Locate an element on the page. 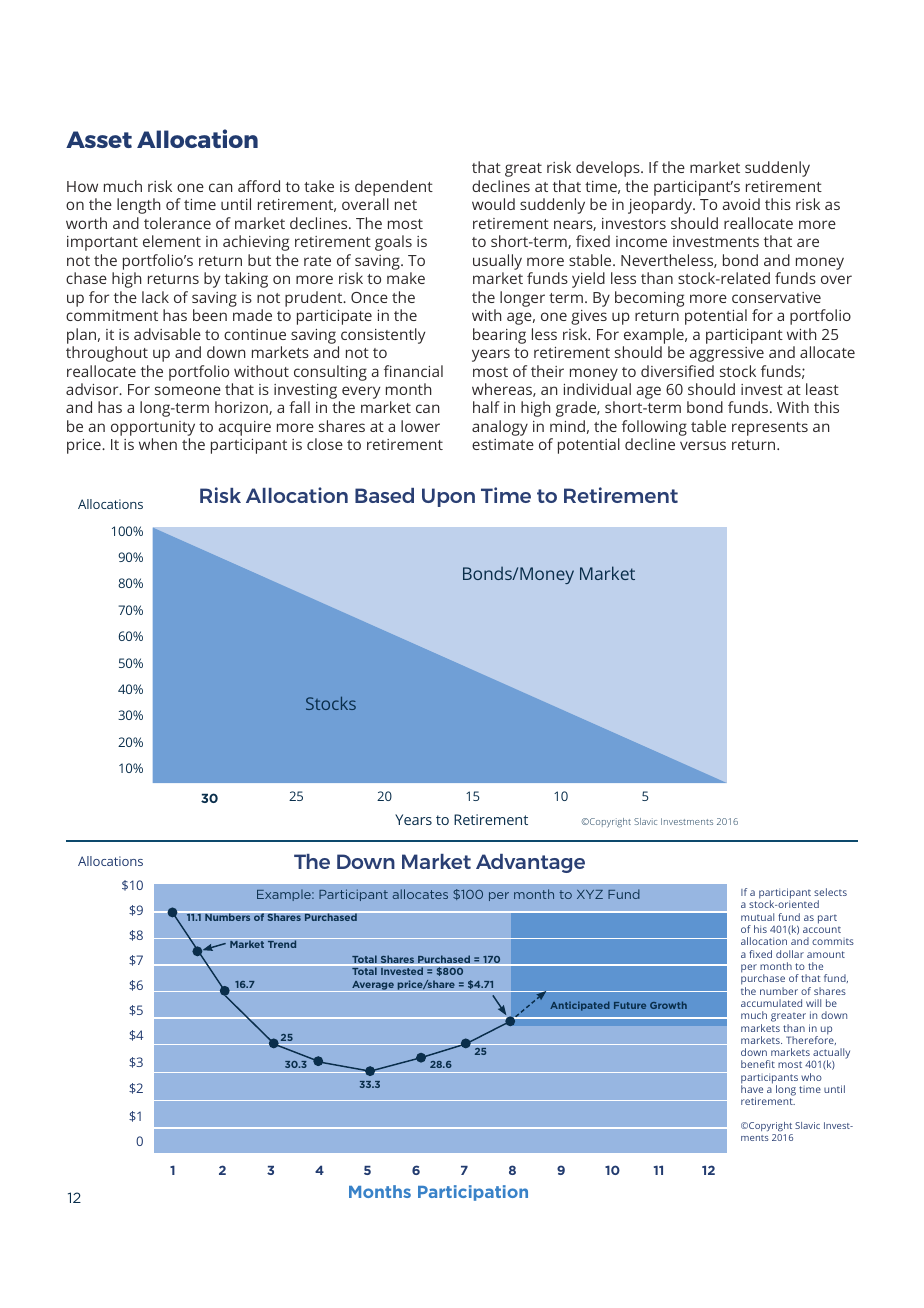 The width and height of the document is (924, 1308). when is located at coordinates (158, 444).
